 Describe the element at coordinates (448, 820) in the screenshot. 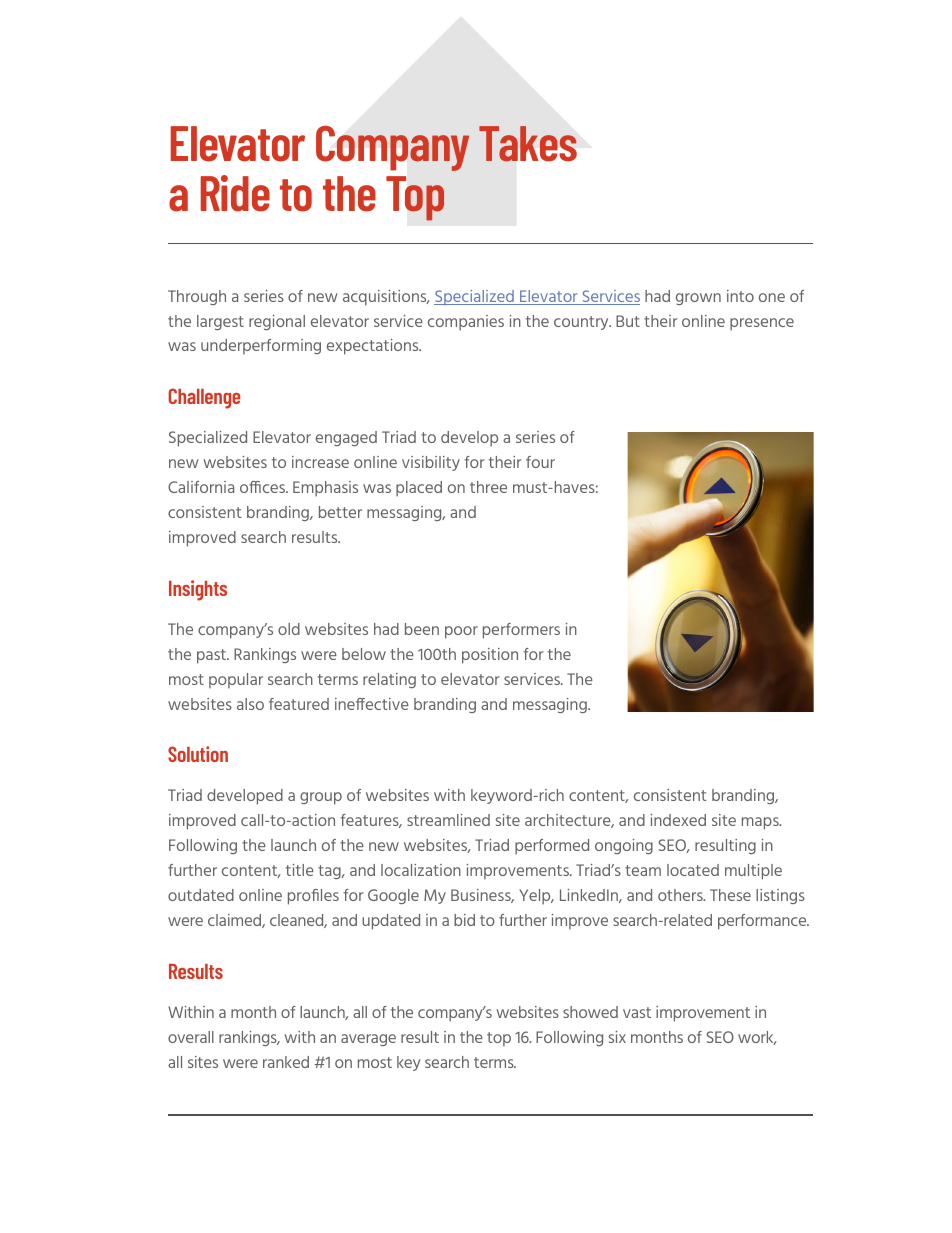

I see `streamlined` at that location.
